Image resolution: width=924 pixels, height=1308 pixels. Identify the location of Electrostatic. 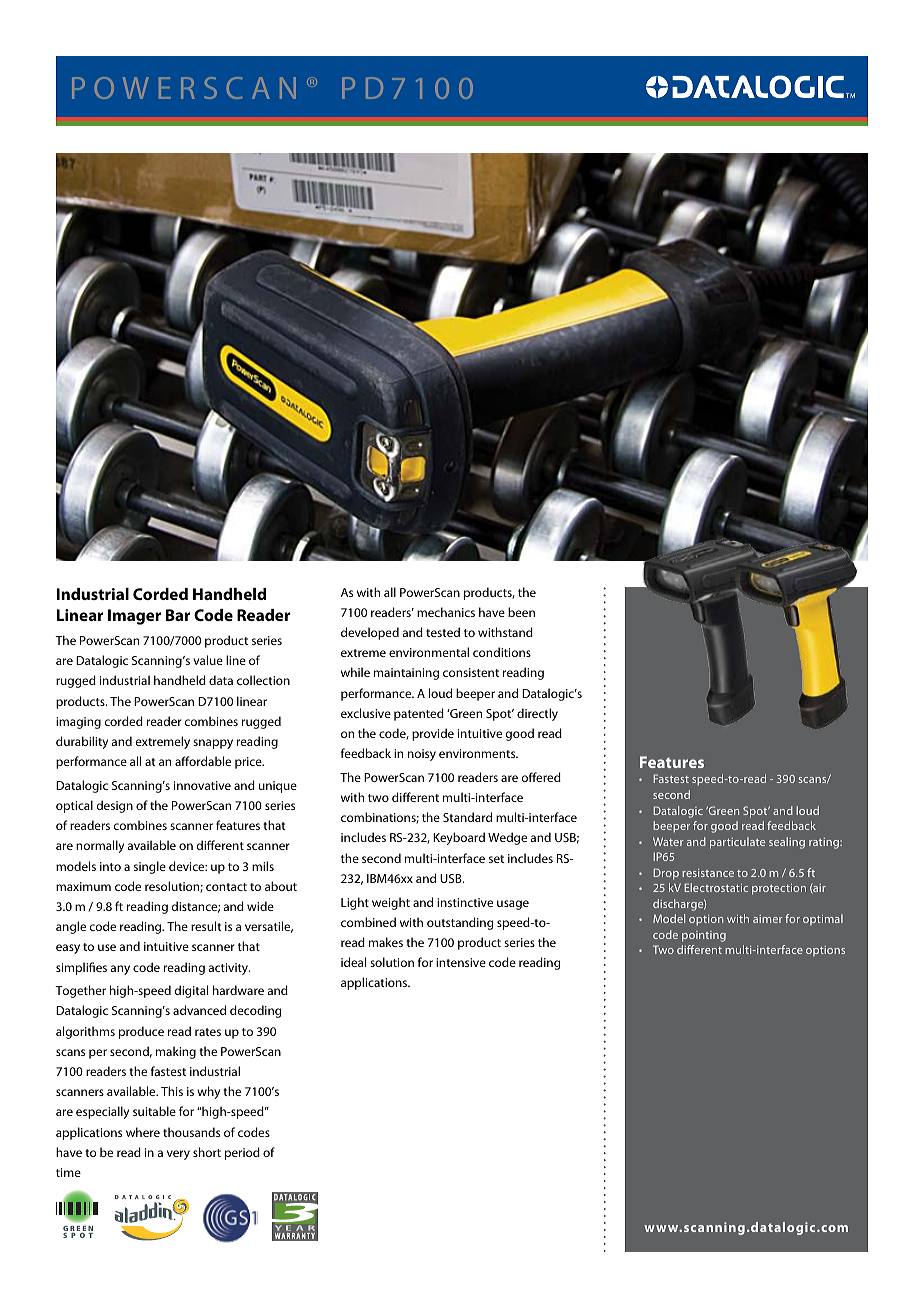
(716, 887).
